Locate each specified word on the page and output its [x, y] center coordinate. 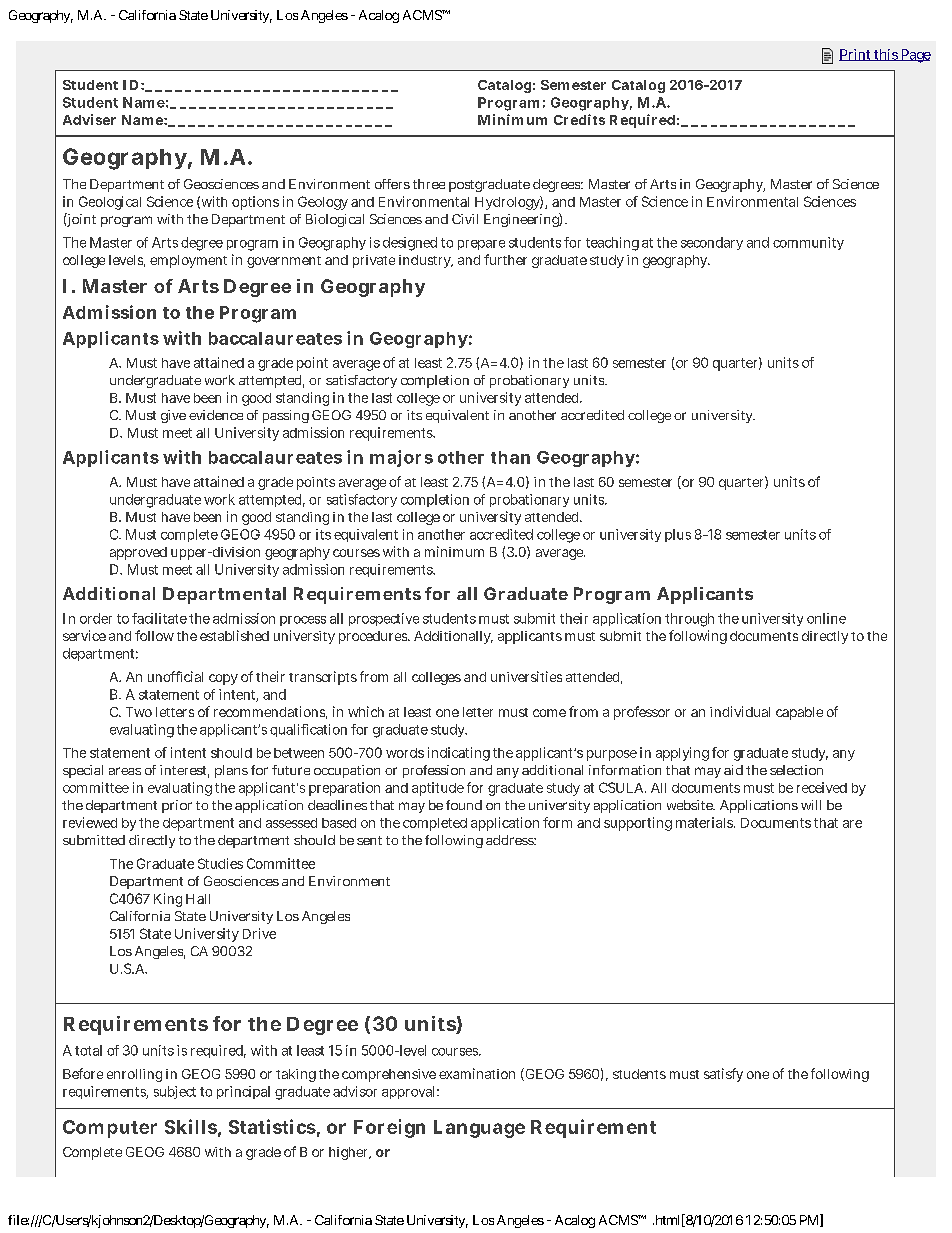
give [173, 416]
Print [856, 55]
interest [184, 771]
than [510, 457]
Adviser [89, 119]
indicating [459, 754]
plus [678, 535]
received [822, 787]
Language [479, 1129]
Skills [191, 1126]
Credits [579, 119]
